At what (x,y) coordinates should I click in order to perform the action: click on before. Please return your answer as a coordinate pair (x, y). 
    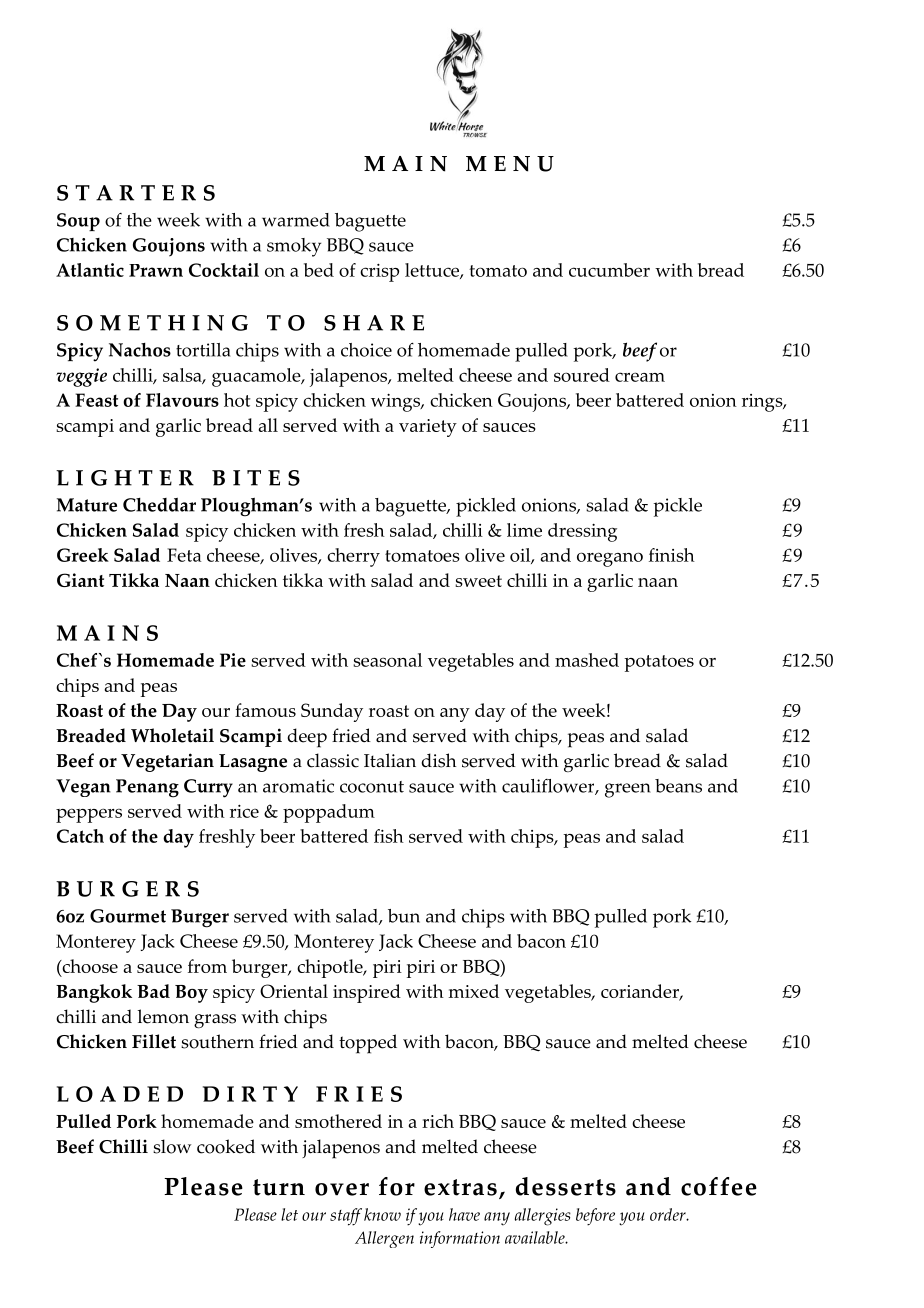
    Looking at the image, I should click on (595, 1217).
